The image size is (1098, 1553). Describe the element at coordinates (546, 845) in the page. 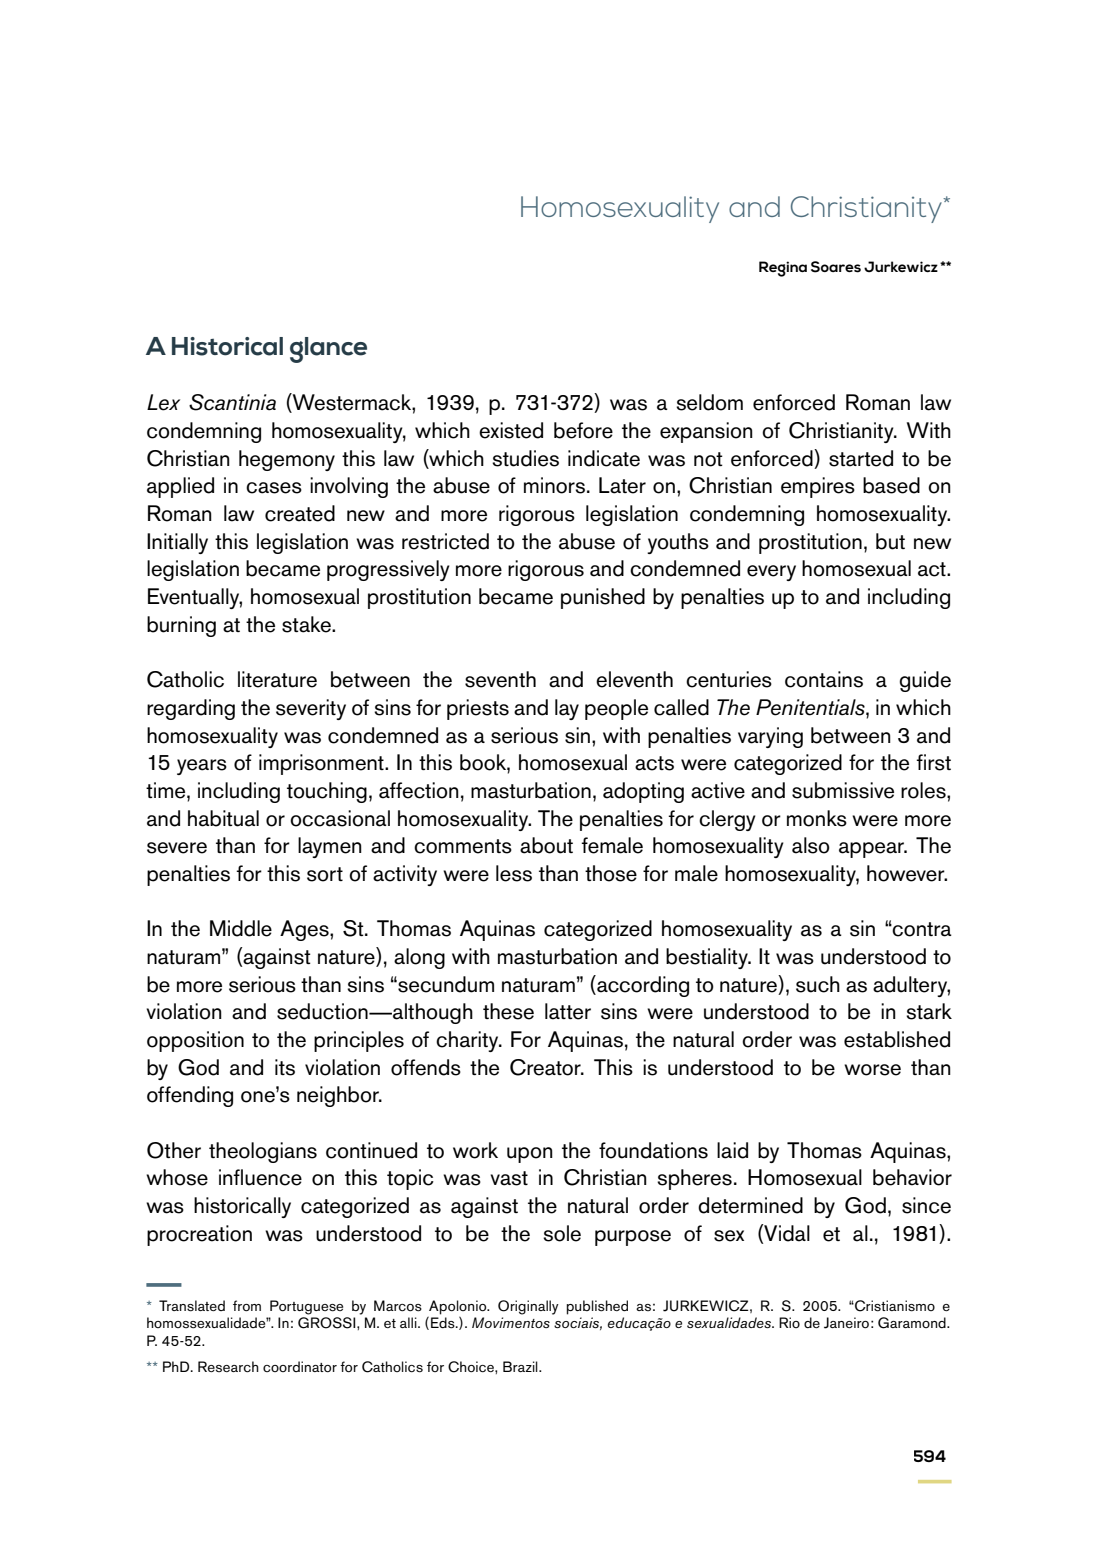

I see `about` at that location.
